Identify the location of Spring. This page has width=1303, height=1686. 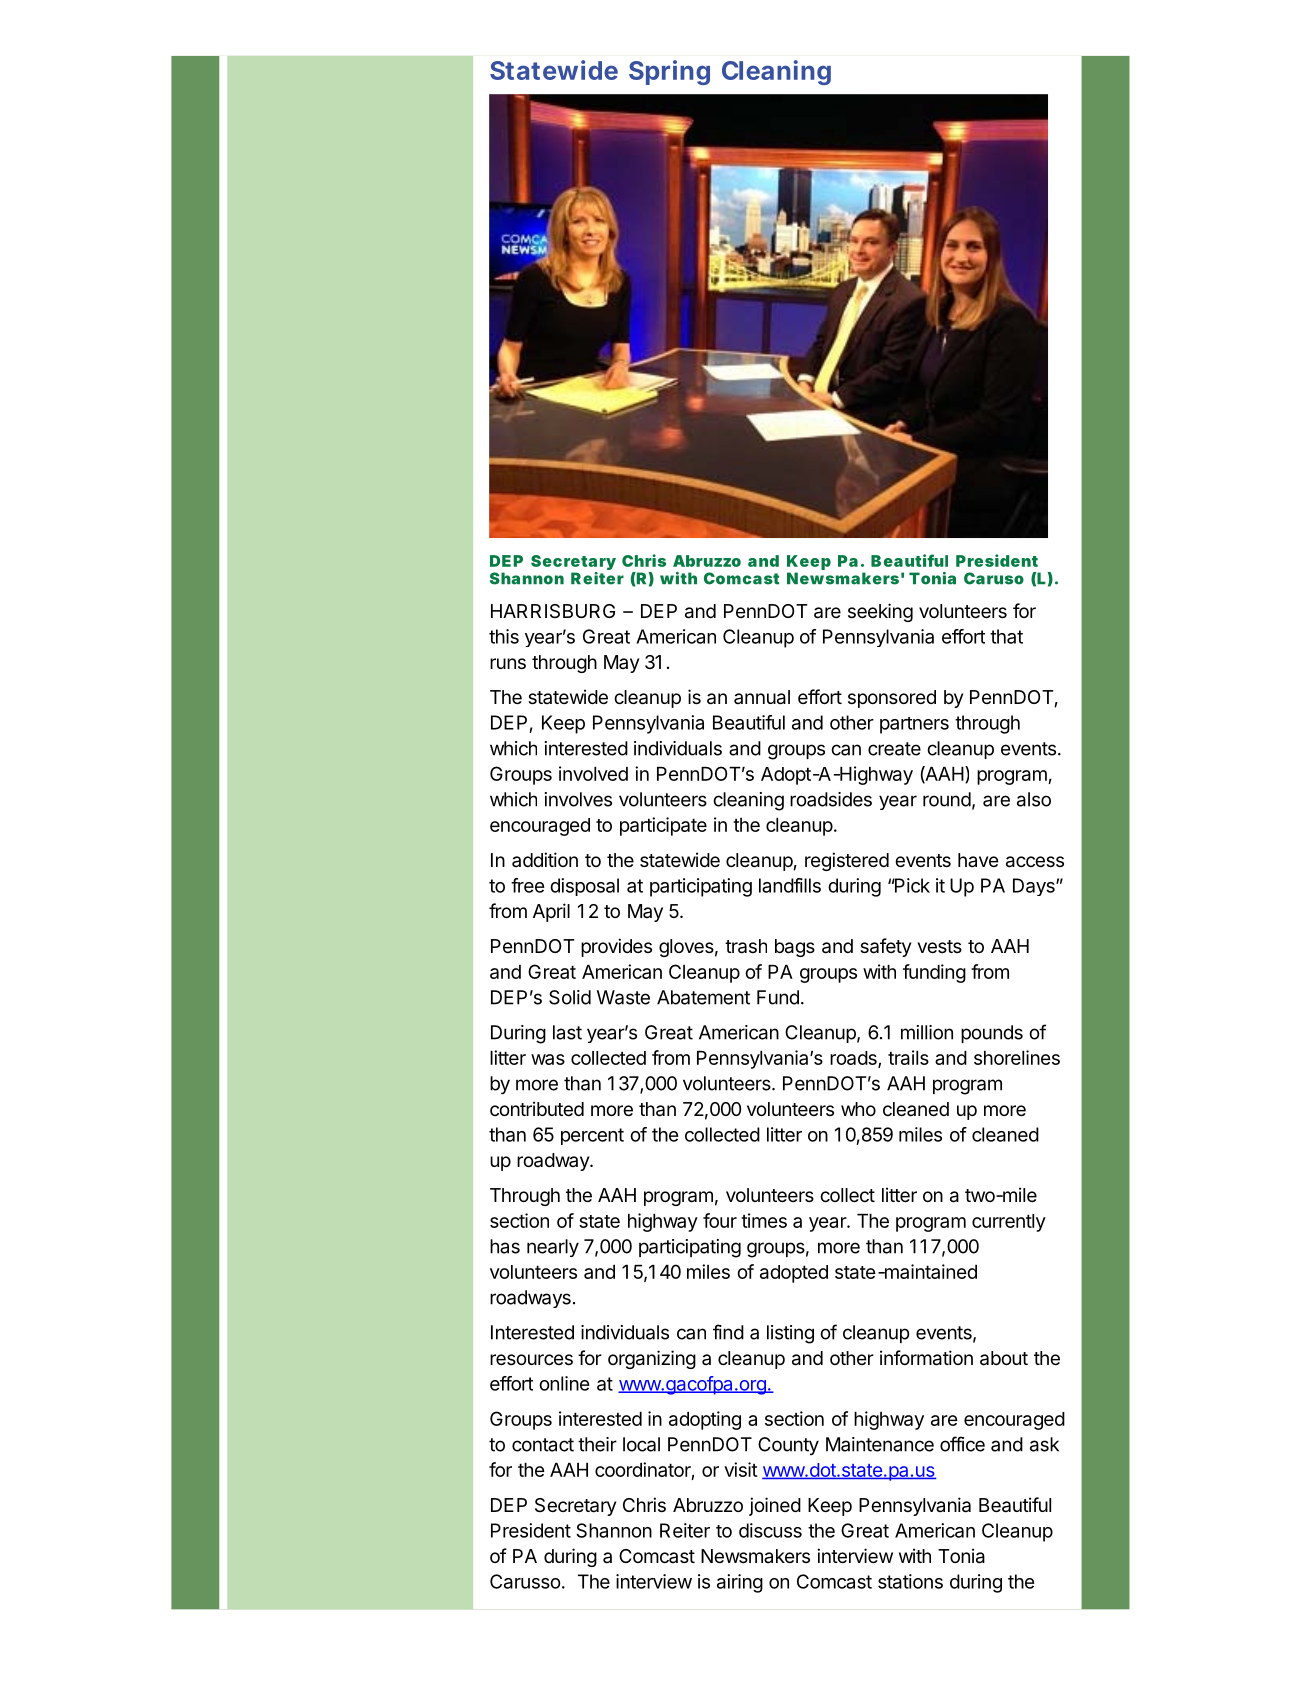
(669, 72).
